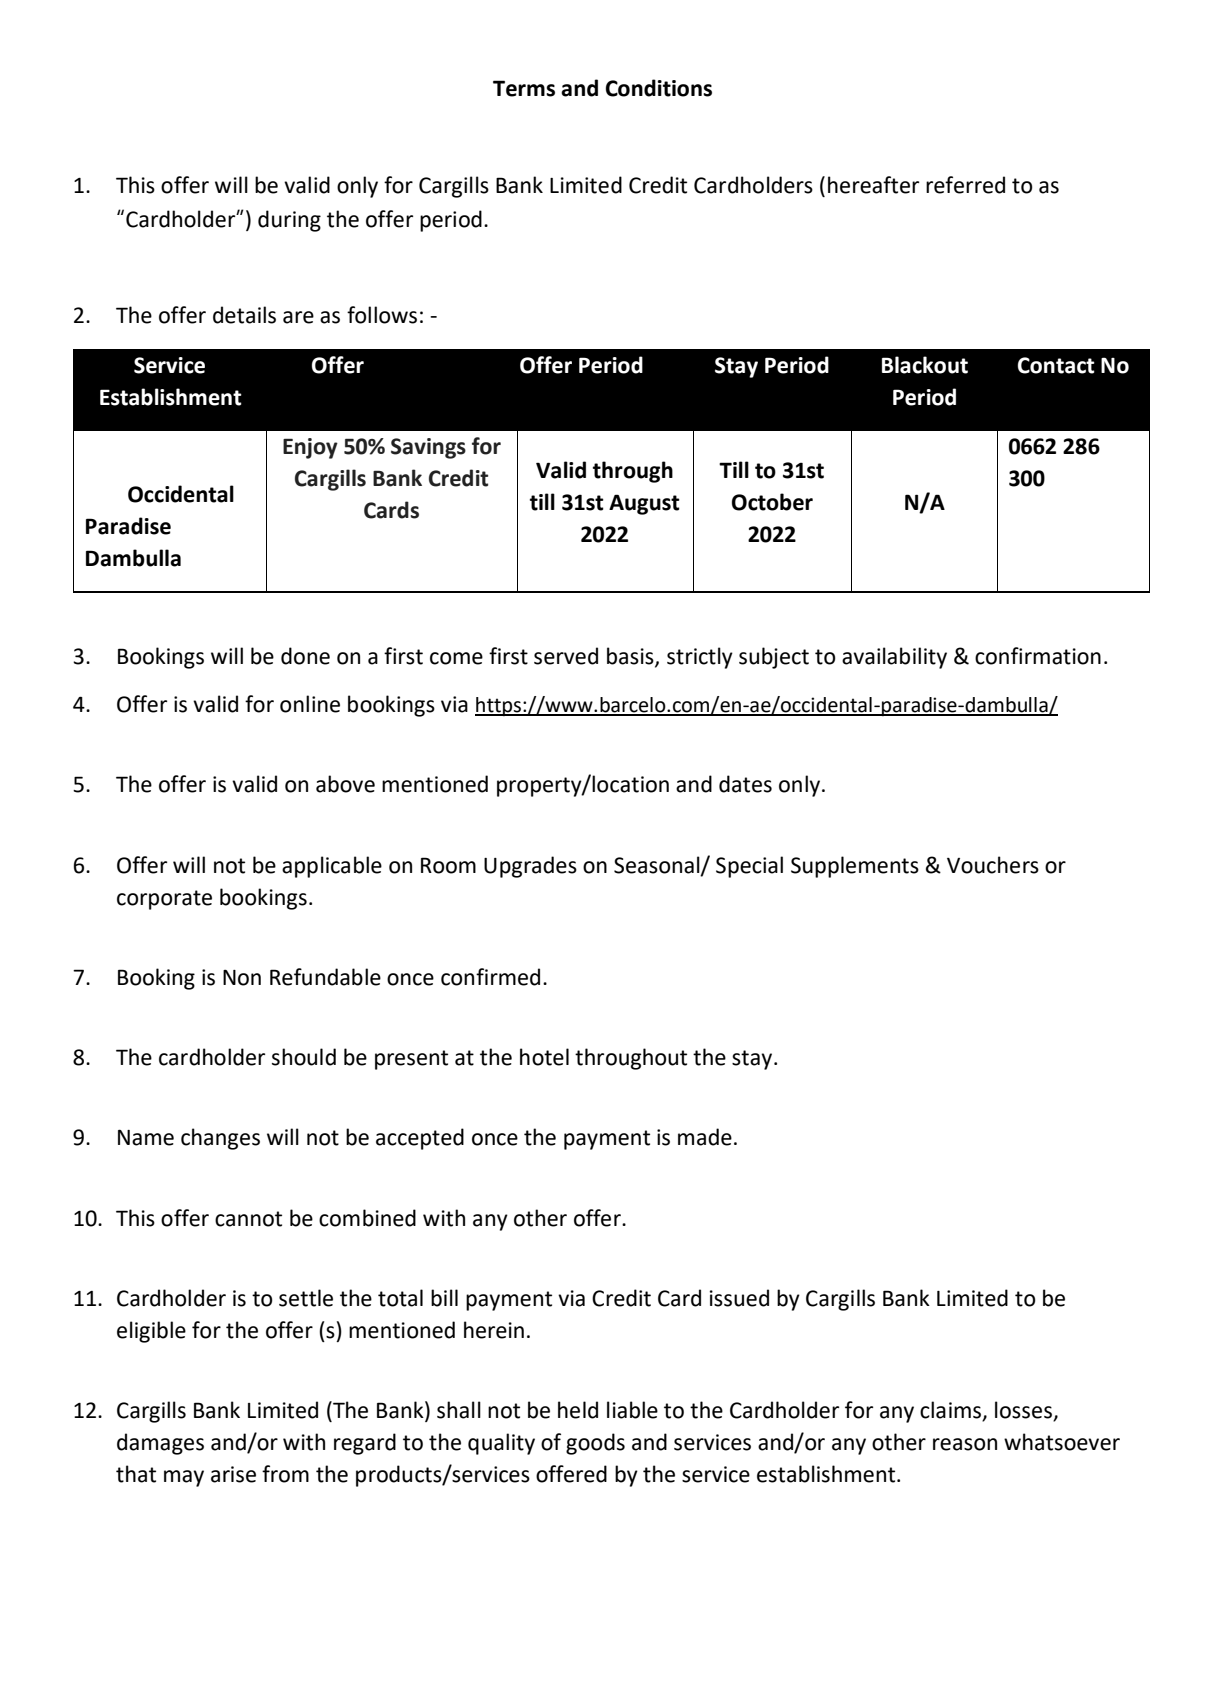 This page has width=1206, height=1705. Describe the element at coordinates (965, 185) in the page. I see `referred` at that location.
